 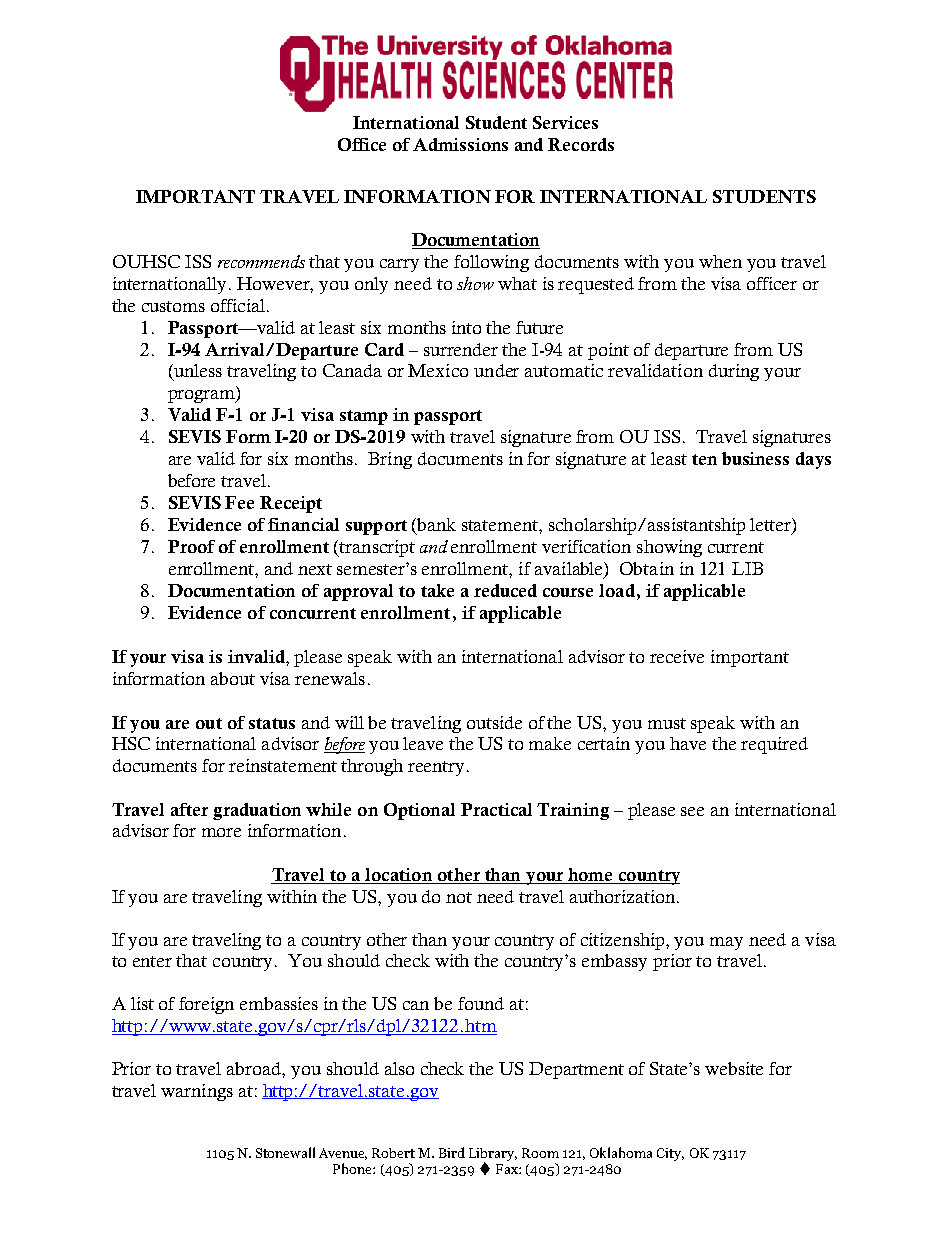 What do you see at coordinates (496, 809) in the screenshot?
I see `Practical` at bounding box center [496, 809].
